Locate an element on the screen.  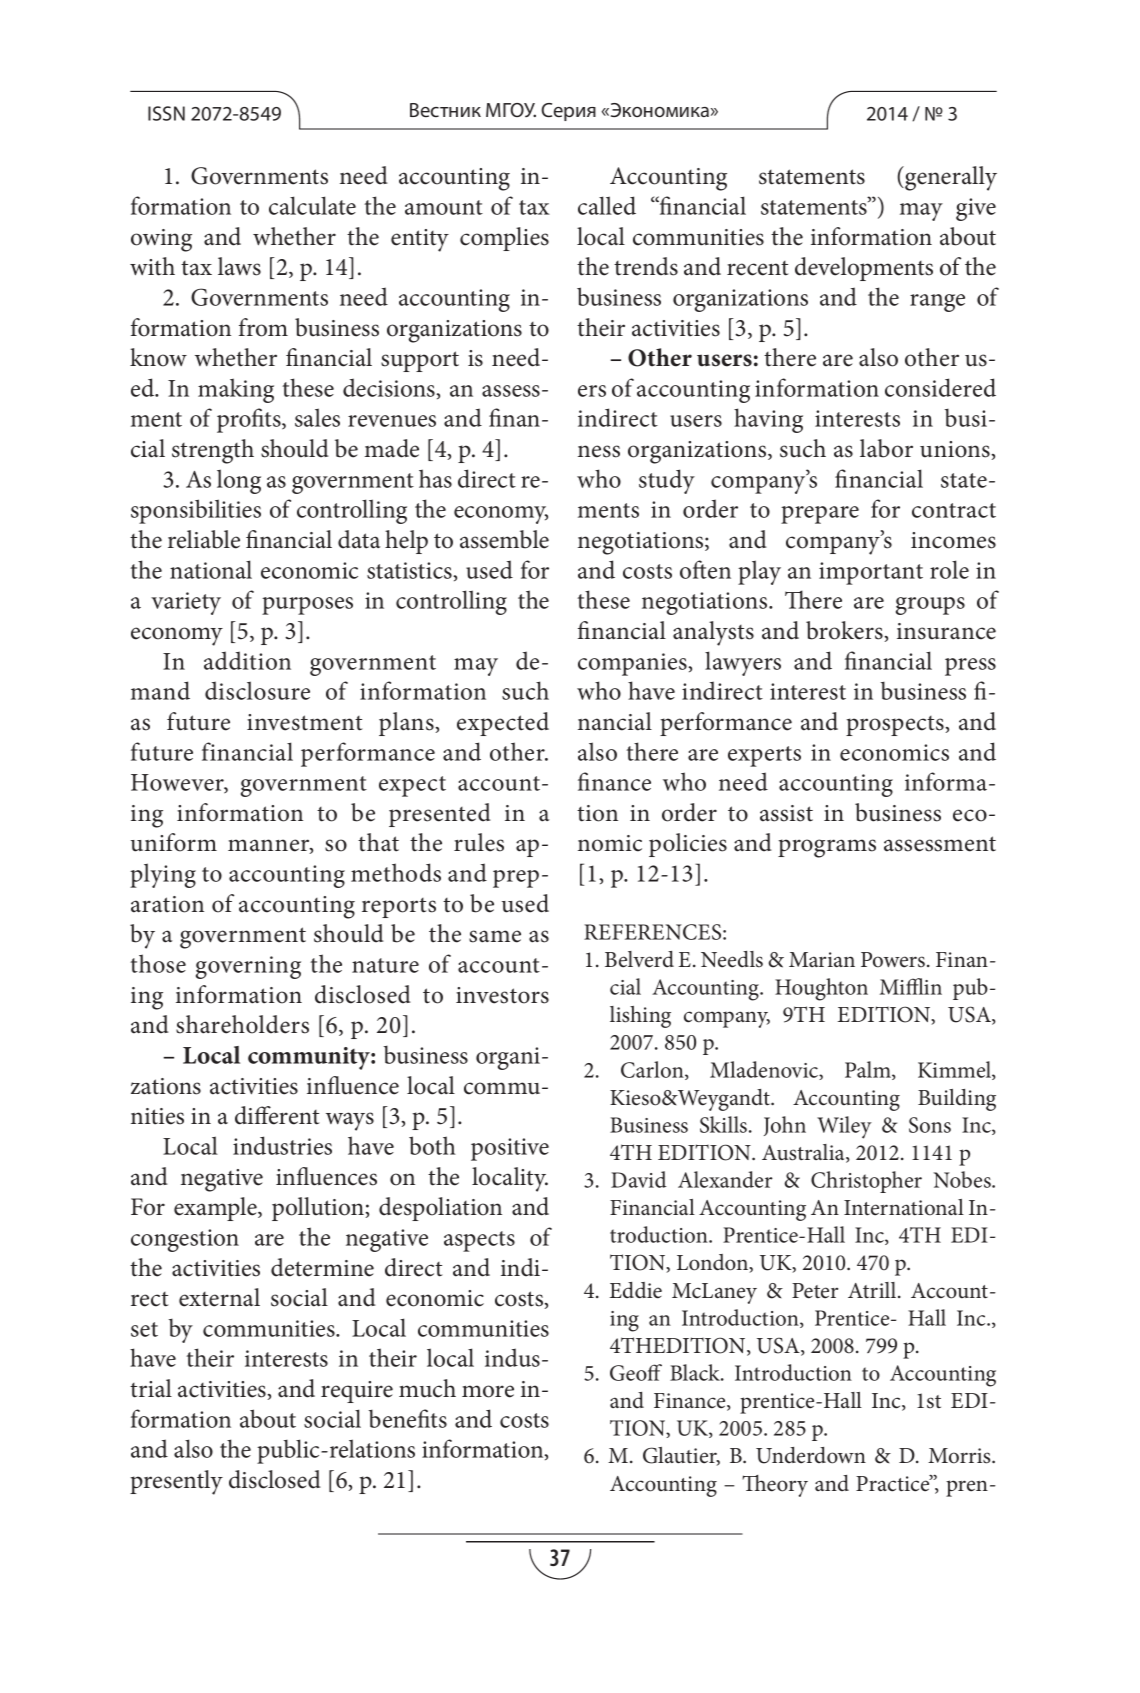
assemble is located at coordinates (504, 539).
